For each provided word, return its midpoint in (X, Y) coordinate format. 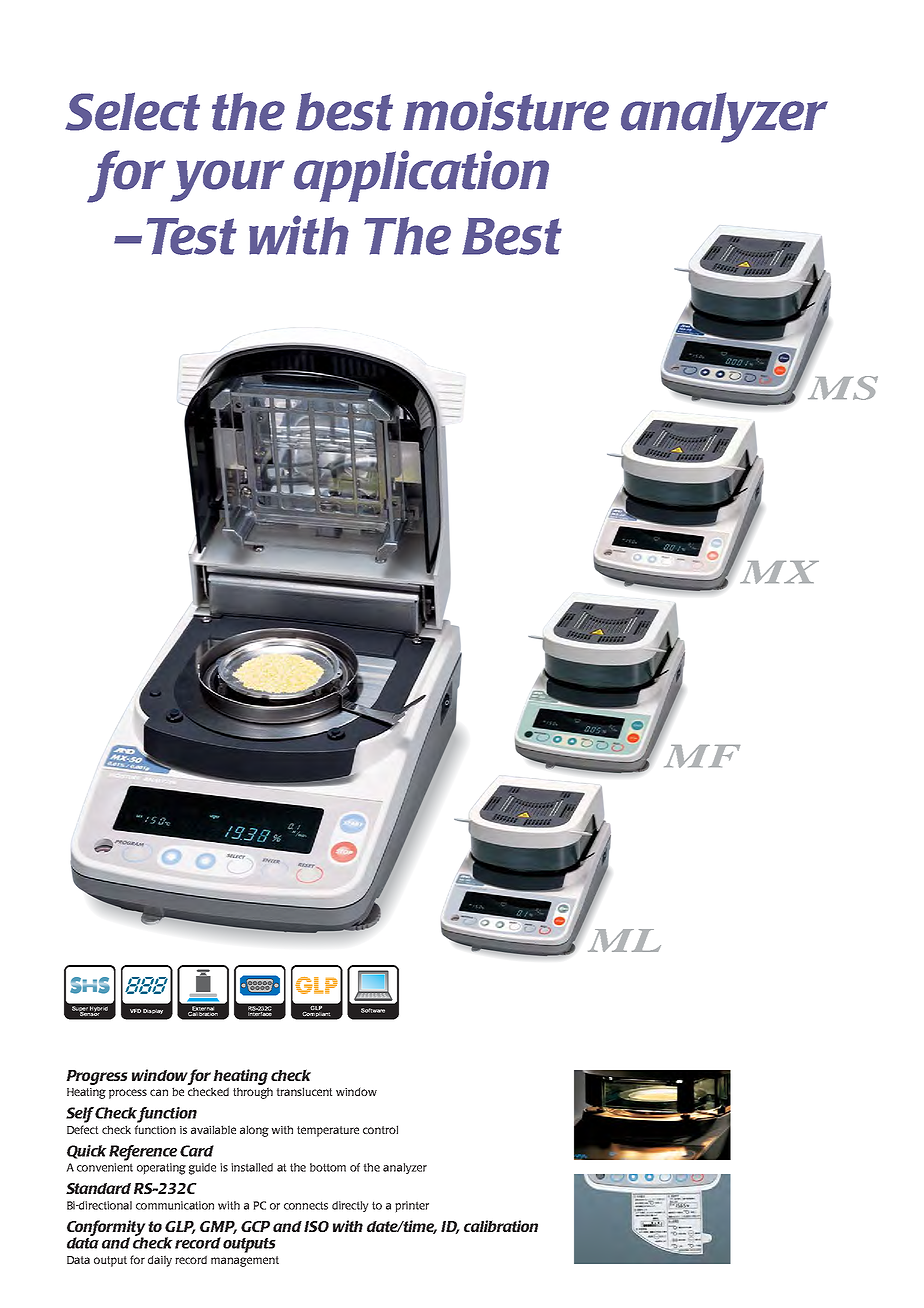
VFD (135, 1011)
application (421, 176)
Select (132, 111)
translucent (304, 1091)
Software (373, 1010)
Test (192, 236)
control (380, 1129)
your (227, 181)
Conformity (106, 1229)
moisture (506, 111)
